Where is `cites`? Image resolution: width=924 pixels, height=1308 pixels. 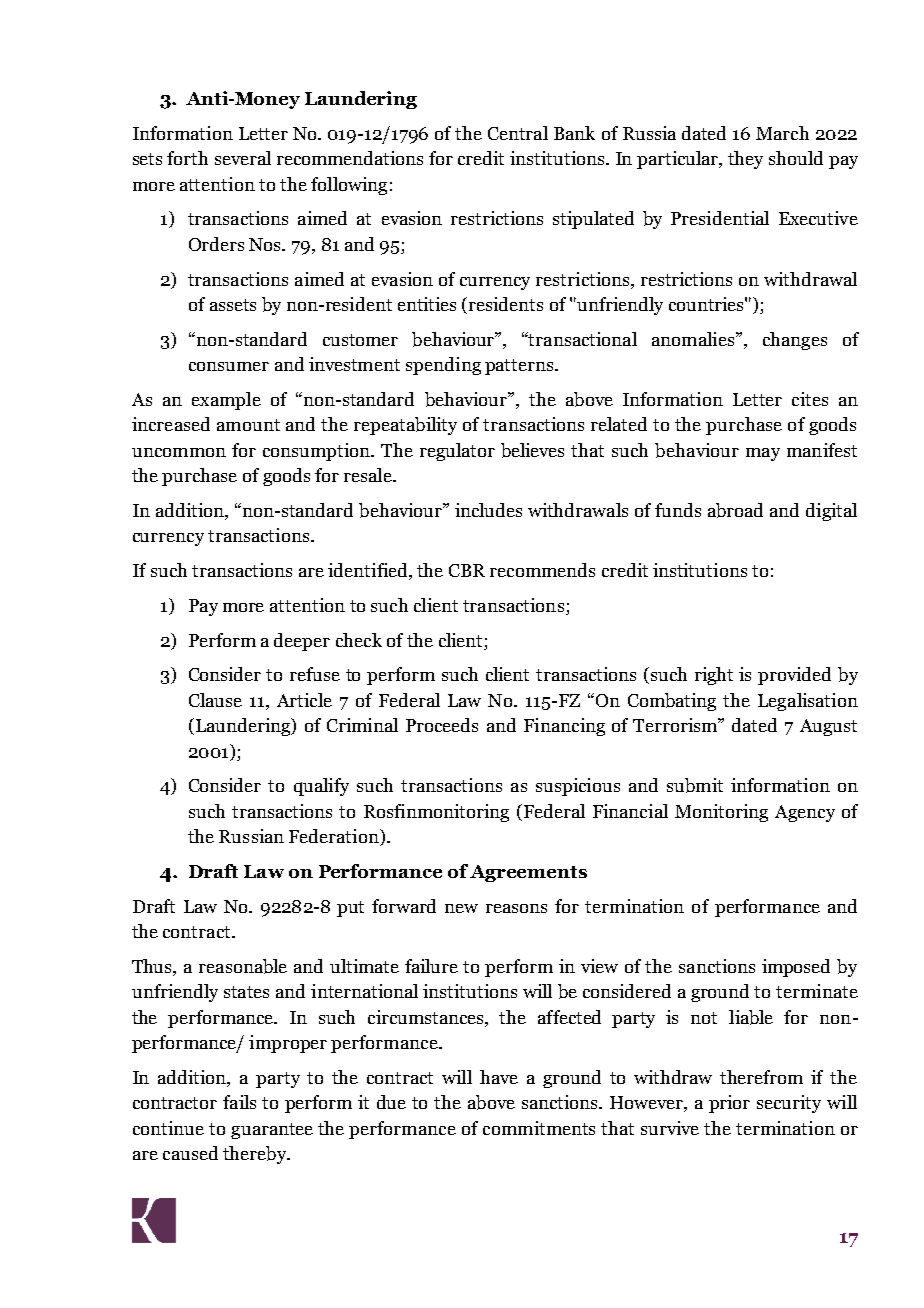 cites is located at coordinates (810, 399).
